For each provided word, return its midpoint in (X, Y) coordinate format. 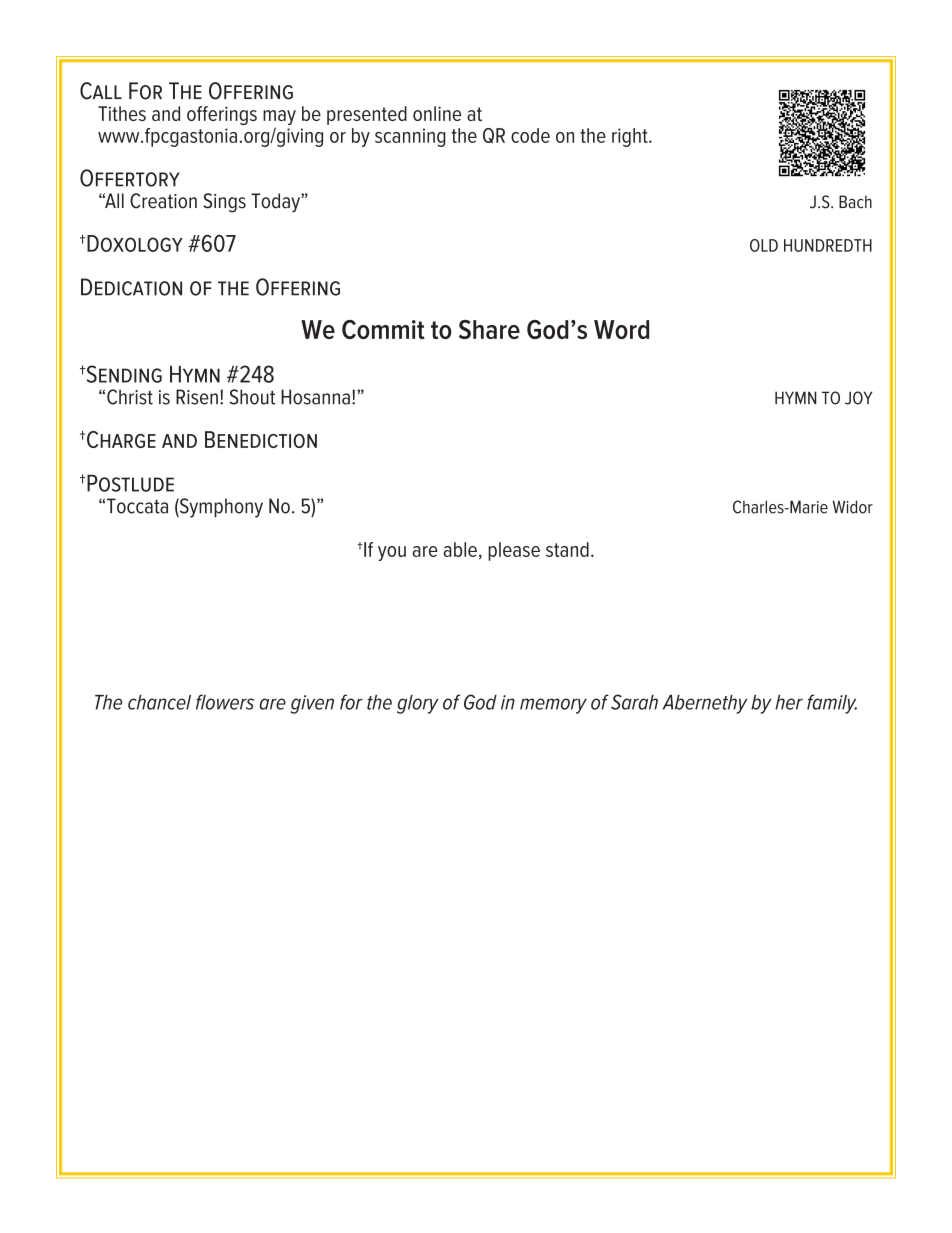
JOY (858, 398)
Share (489, 329)
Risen (197, 397)
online (437, 113)
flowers (225, 702)
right (631, 137)
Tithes (122, 113)
